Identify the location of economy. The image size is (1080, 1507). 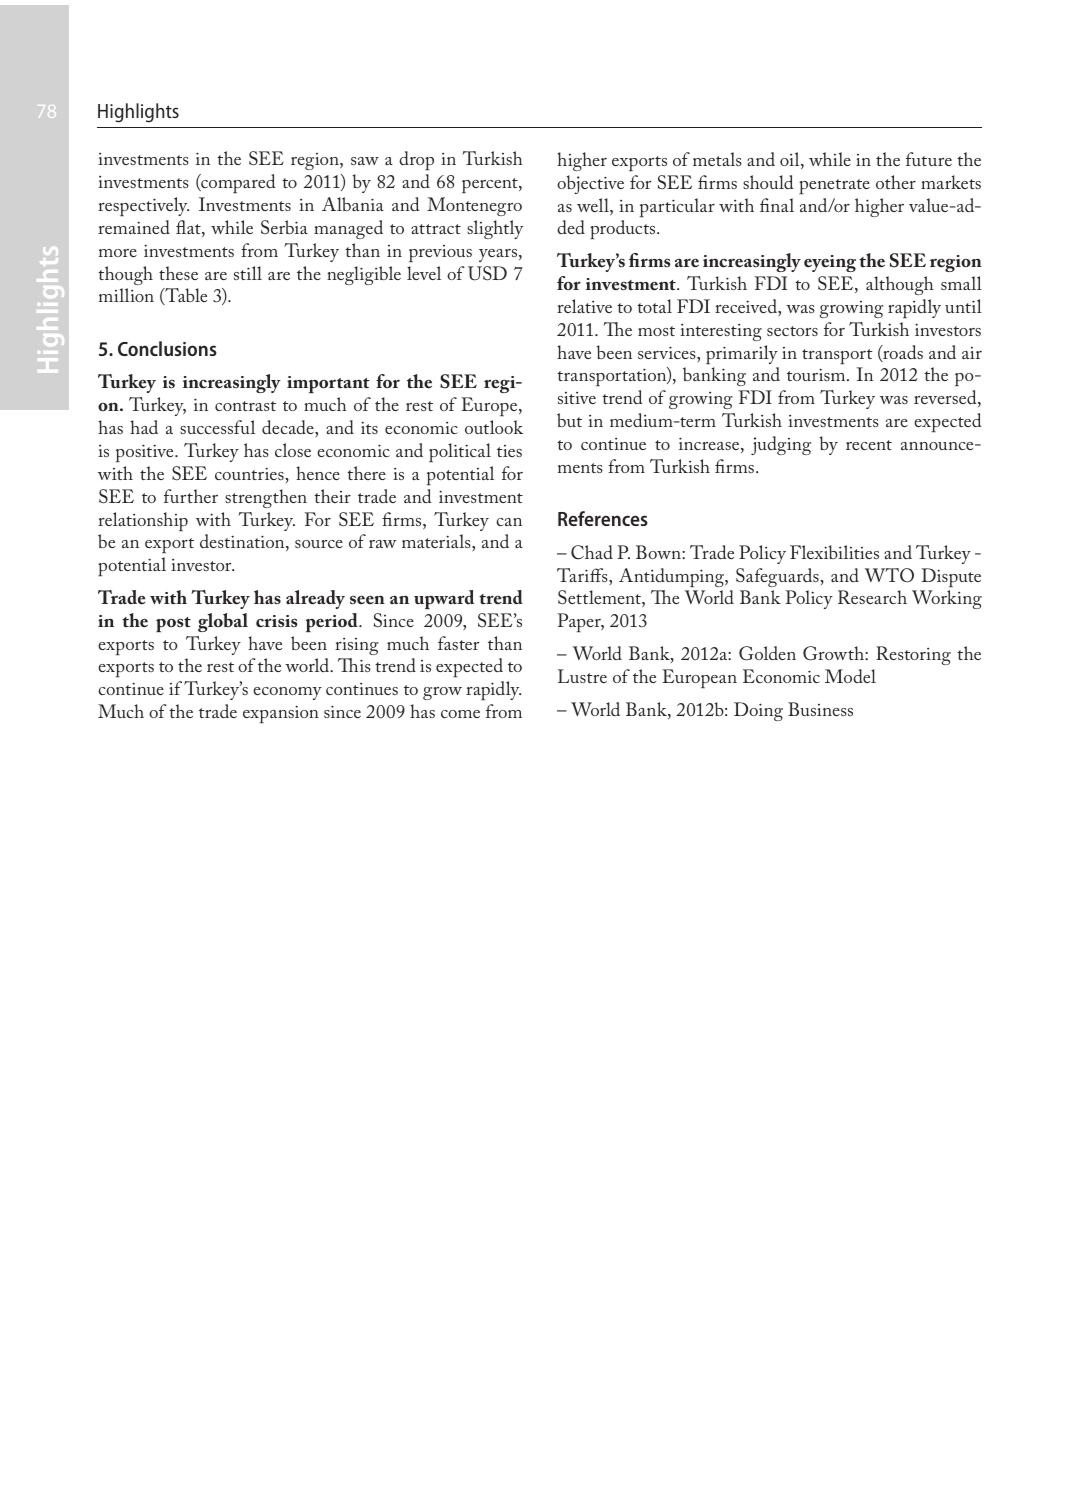
(287, 693).
